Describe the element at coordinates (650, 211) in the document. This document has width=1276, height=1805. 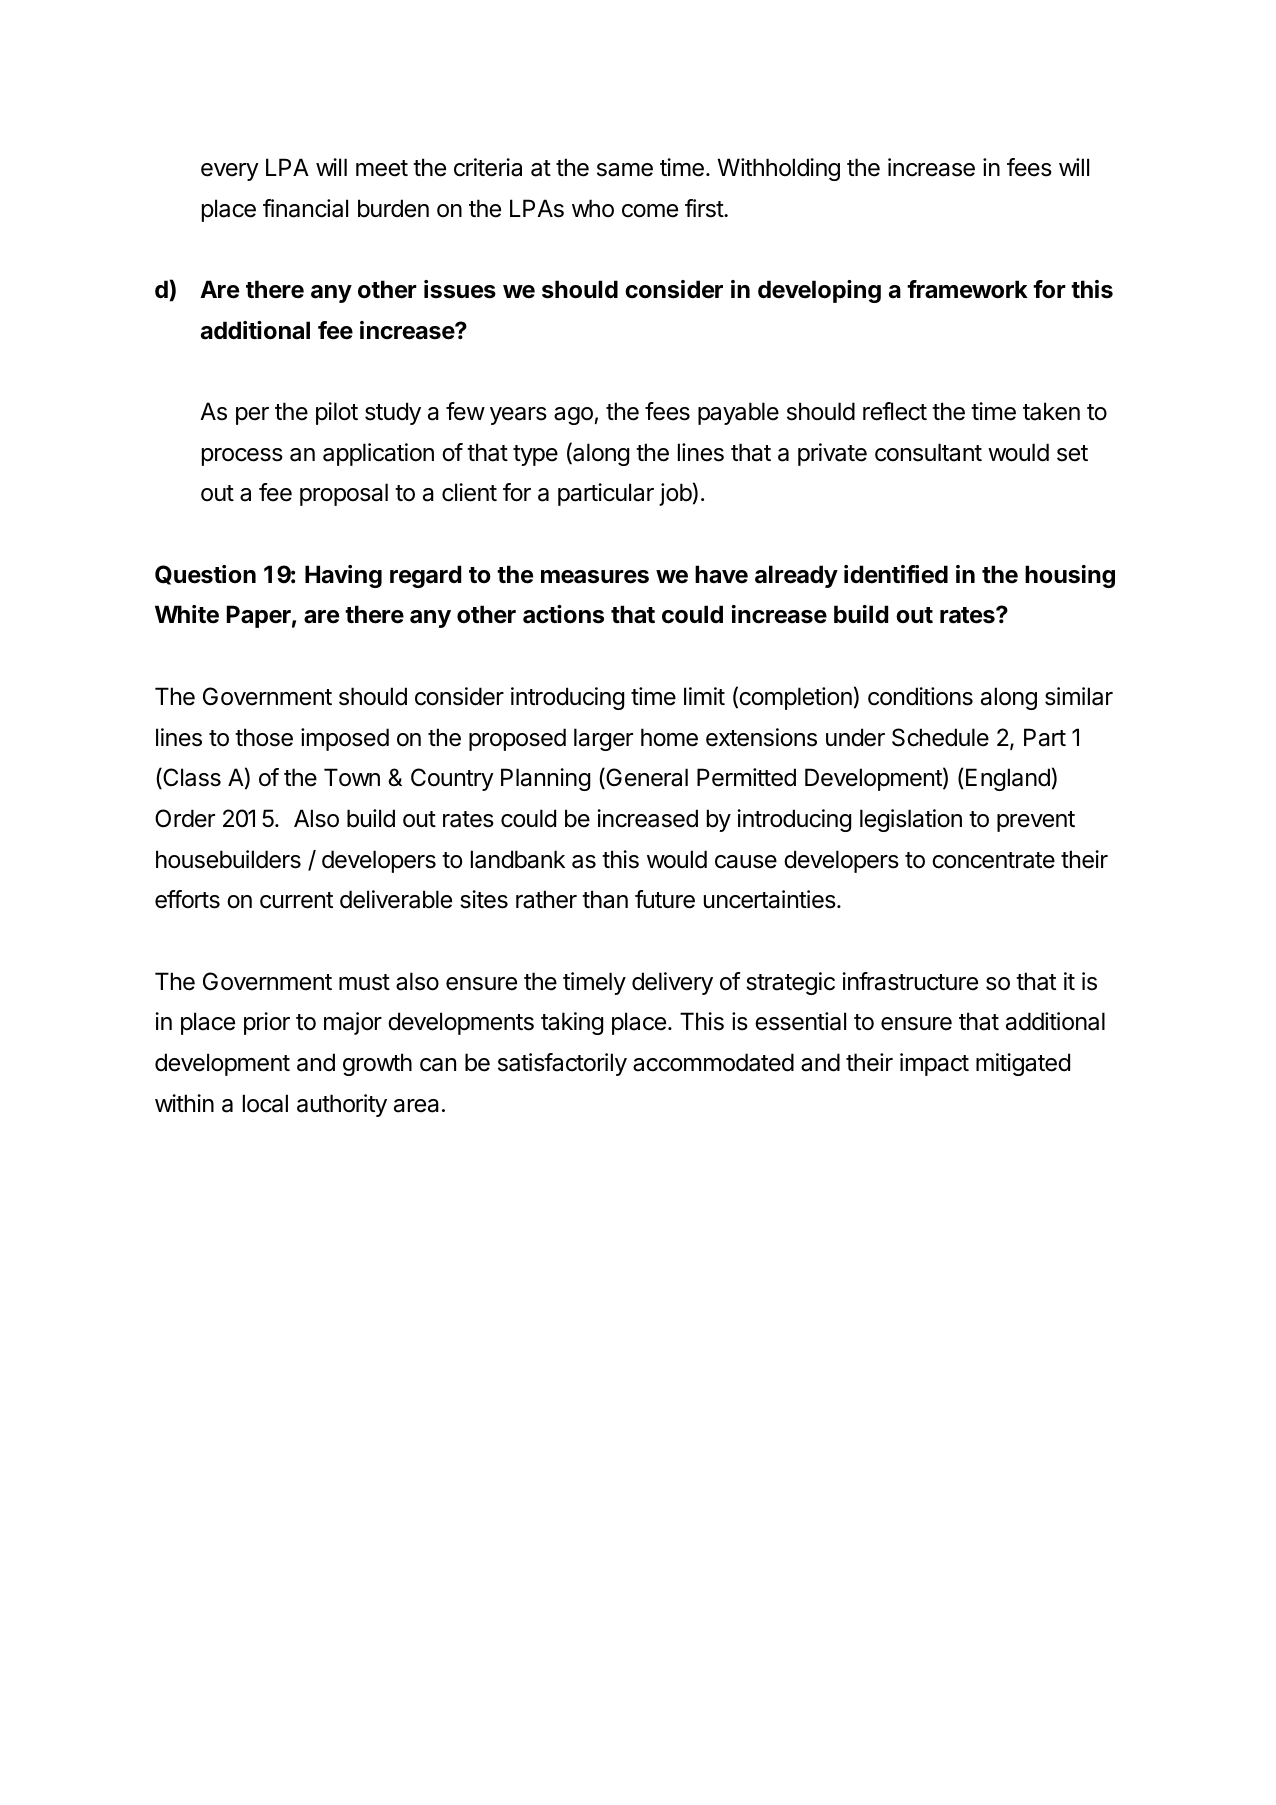
I see `come` at that location.
